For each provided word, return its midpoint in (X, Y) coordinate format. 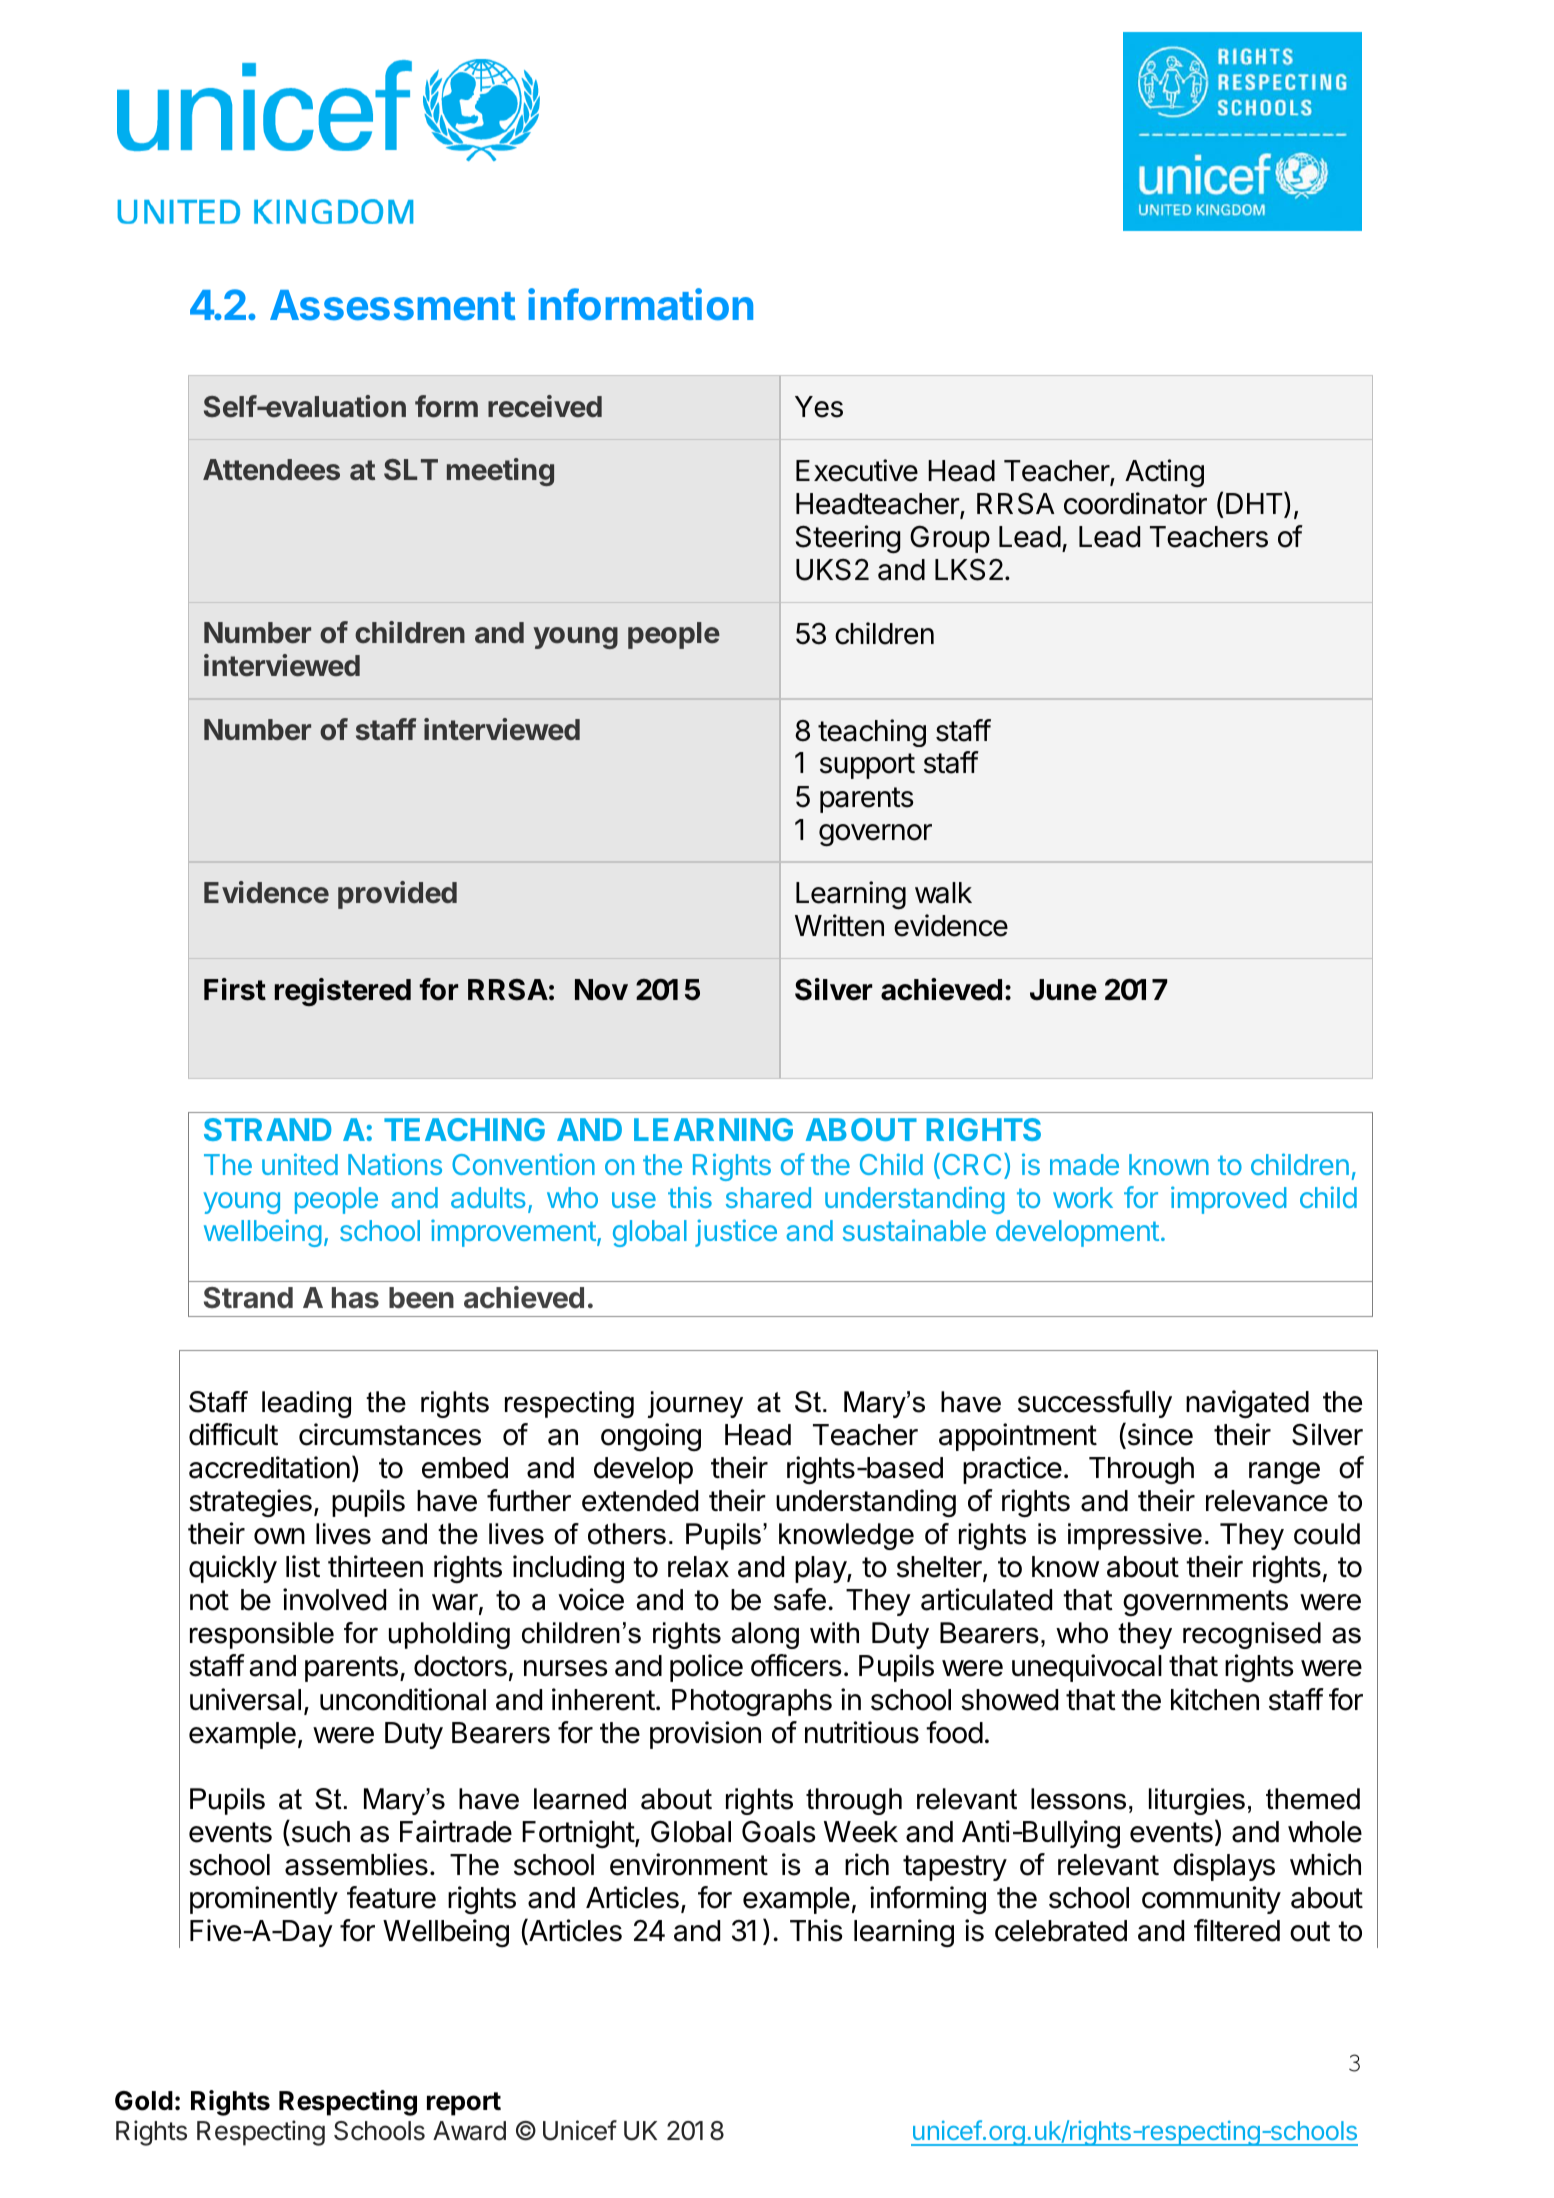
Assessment (392, 305)
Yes (819, 407)
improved (1229, 1200)
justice (736, 1233)
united (300, 1164)
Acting (1164, 473)
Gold (144, 2101)
